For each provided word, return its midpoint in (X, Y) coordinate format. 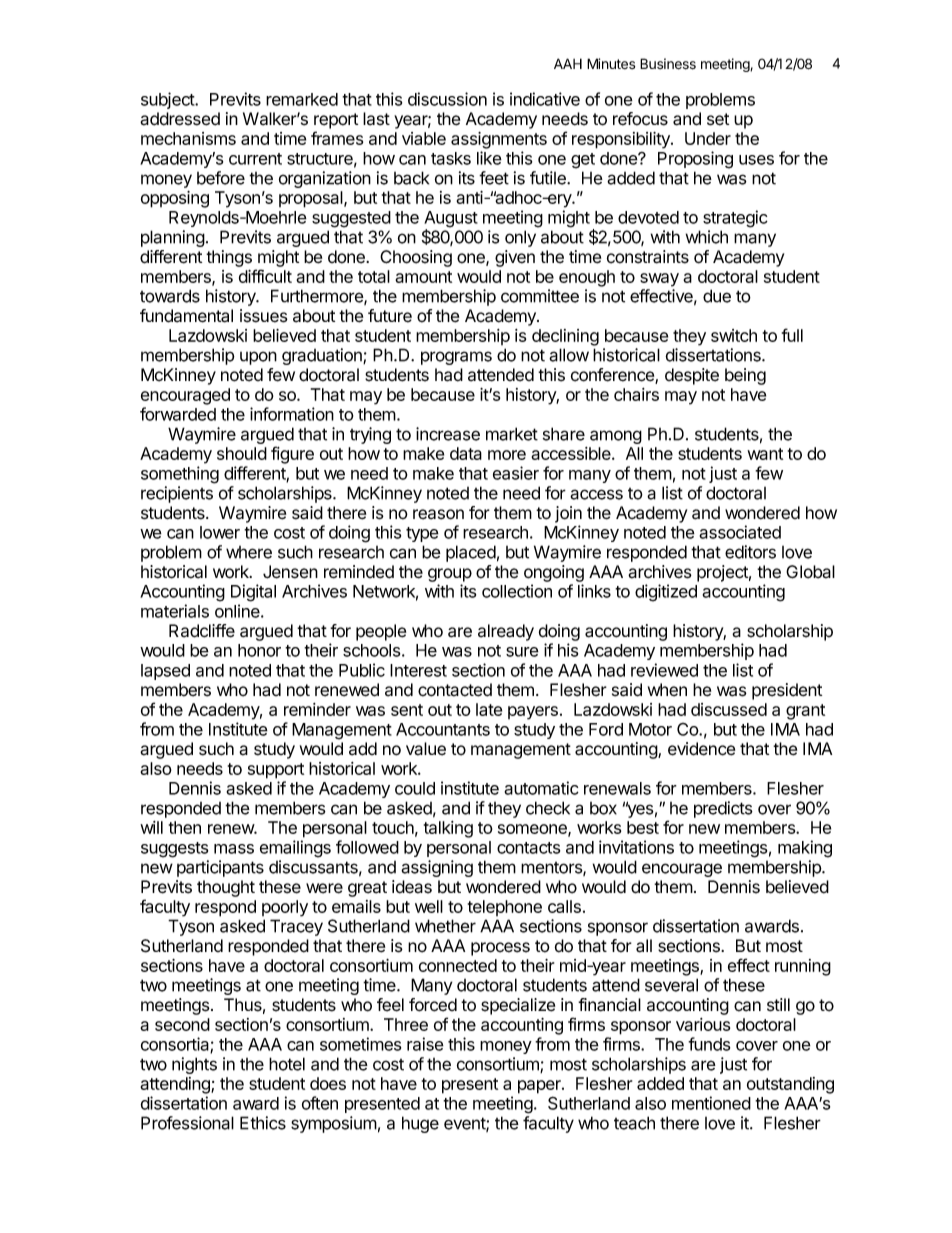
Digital (253, 593)
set (718, 119)
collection (517, 591)
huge (420, 1124)
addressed (180, 119)
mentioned (711, 1103)
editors (750, 552)
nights (194, 1065)
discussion (447, 99)
